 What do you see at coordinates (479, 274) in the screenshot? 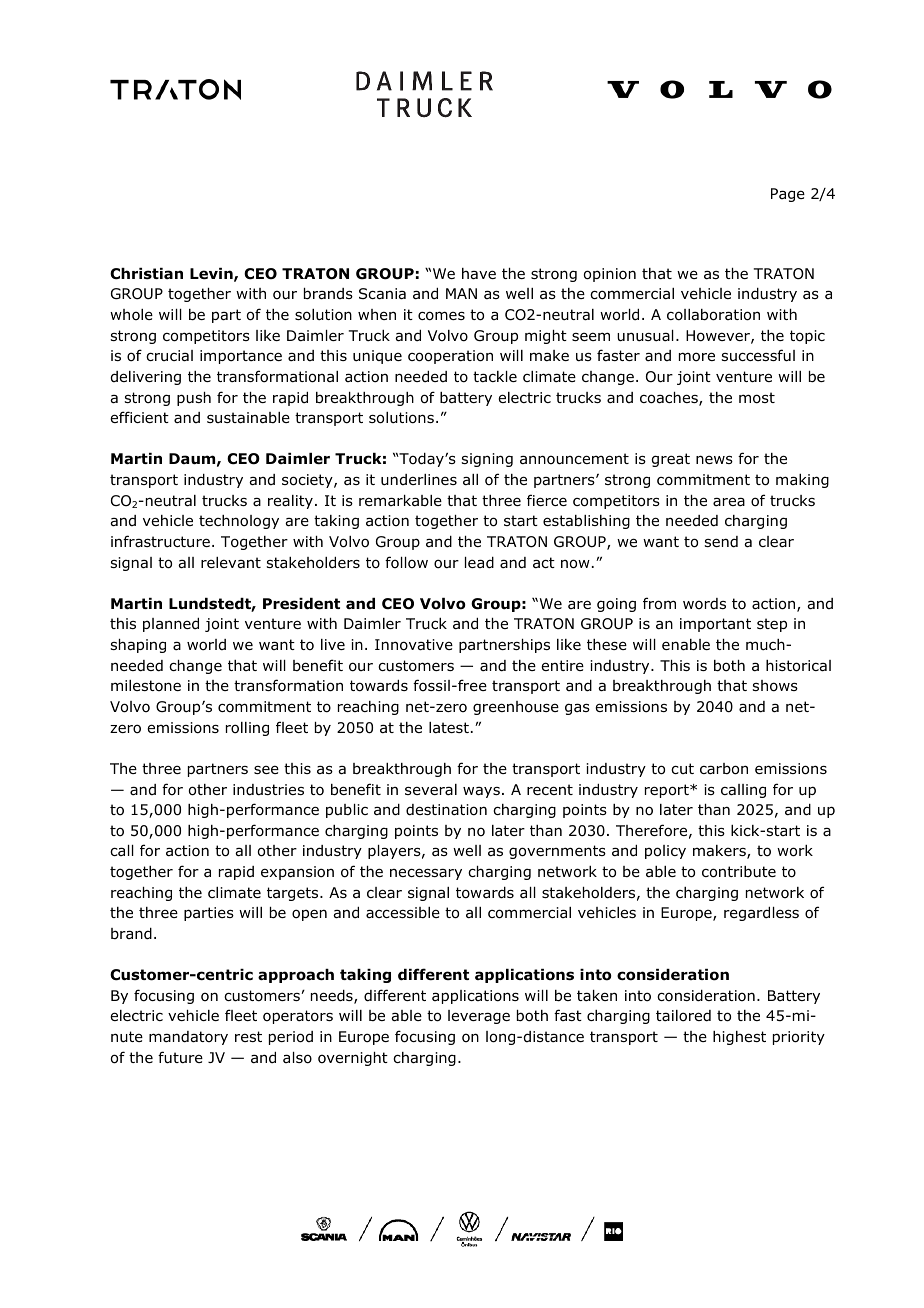
I see `have` at bounding box center [479, 274].
